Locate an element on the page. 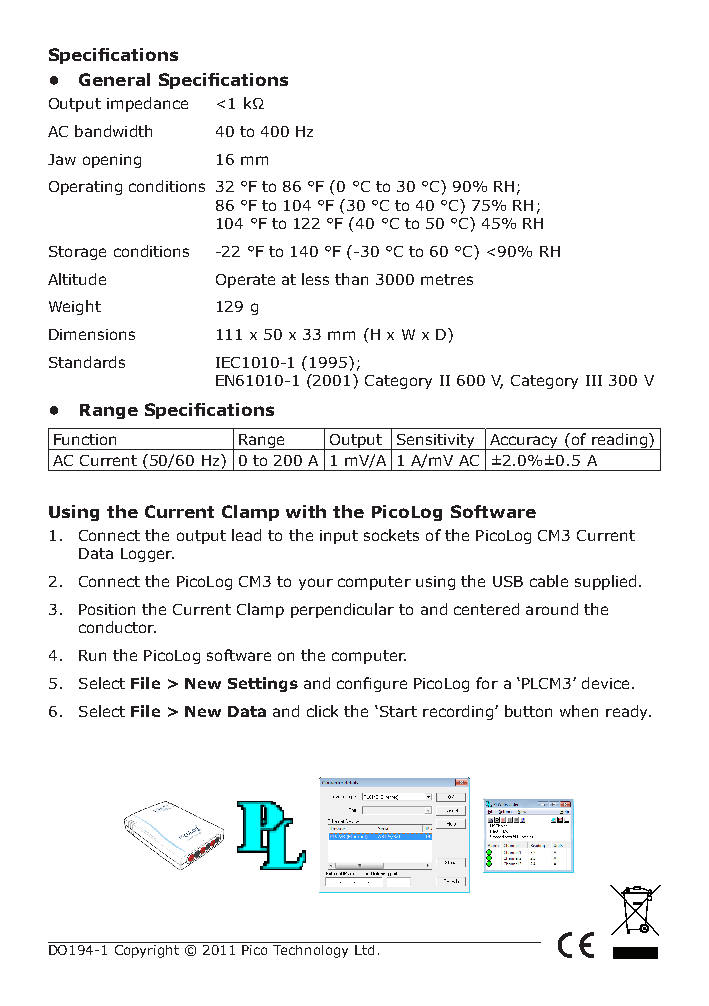 Image resolution: width=709 pixels, height=1006 pixels. configure is located at coordinates (372, 684).
